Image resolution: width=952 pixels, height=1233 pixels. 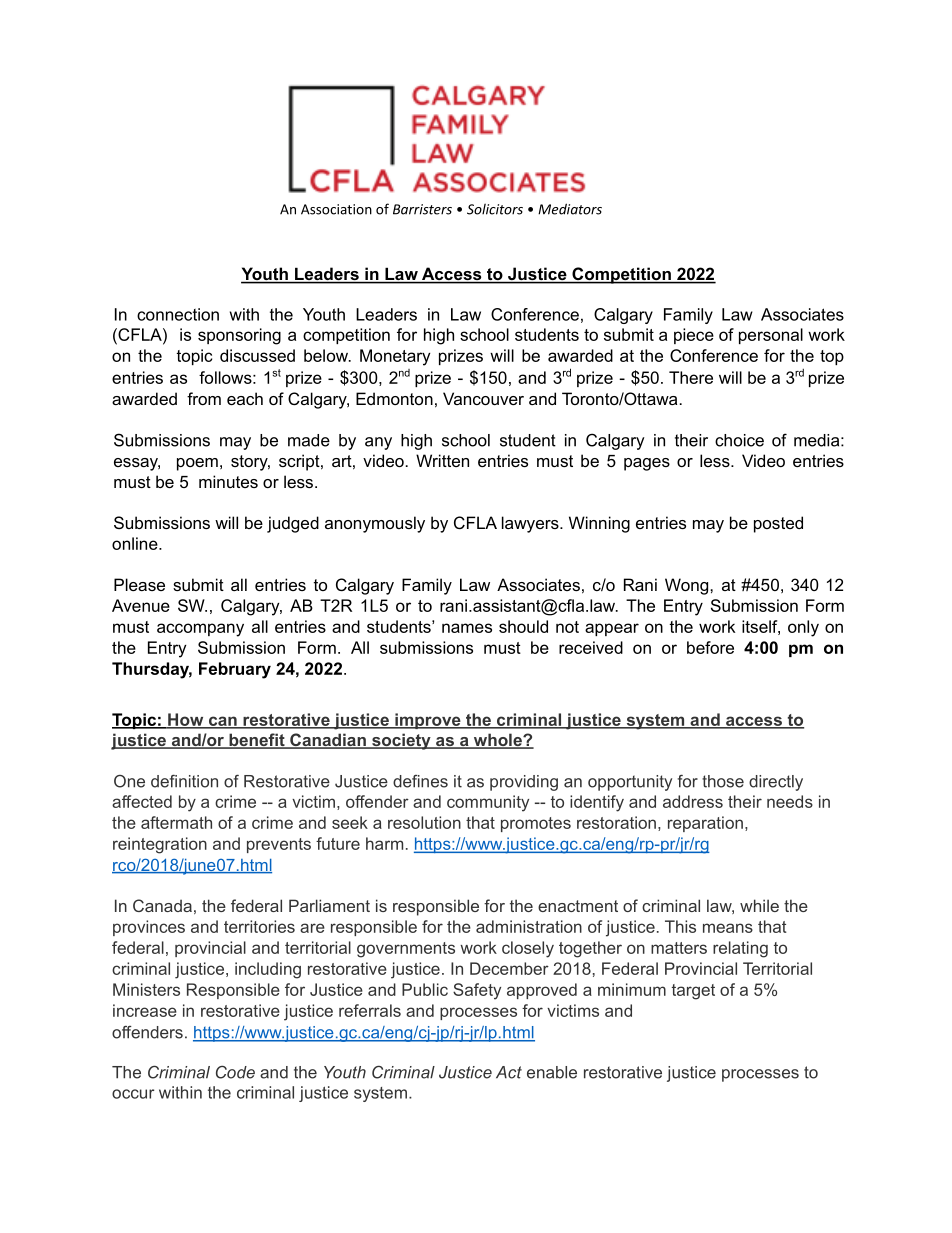 I want to click on choice, so click(x=739, y=440).
